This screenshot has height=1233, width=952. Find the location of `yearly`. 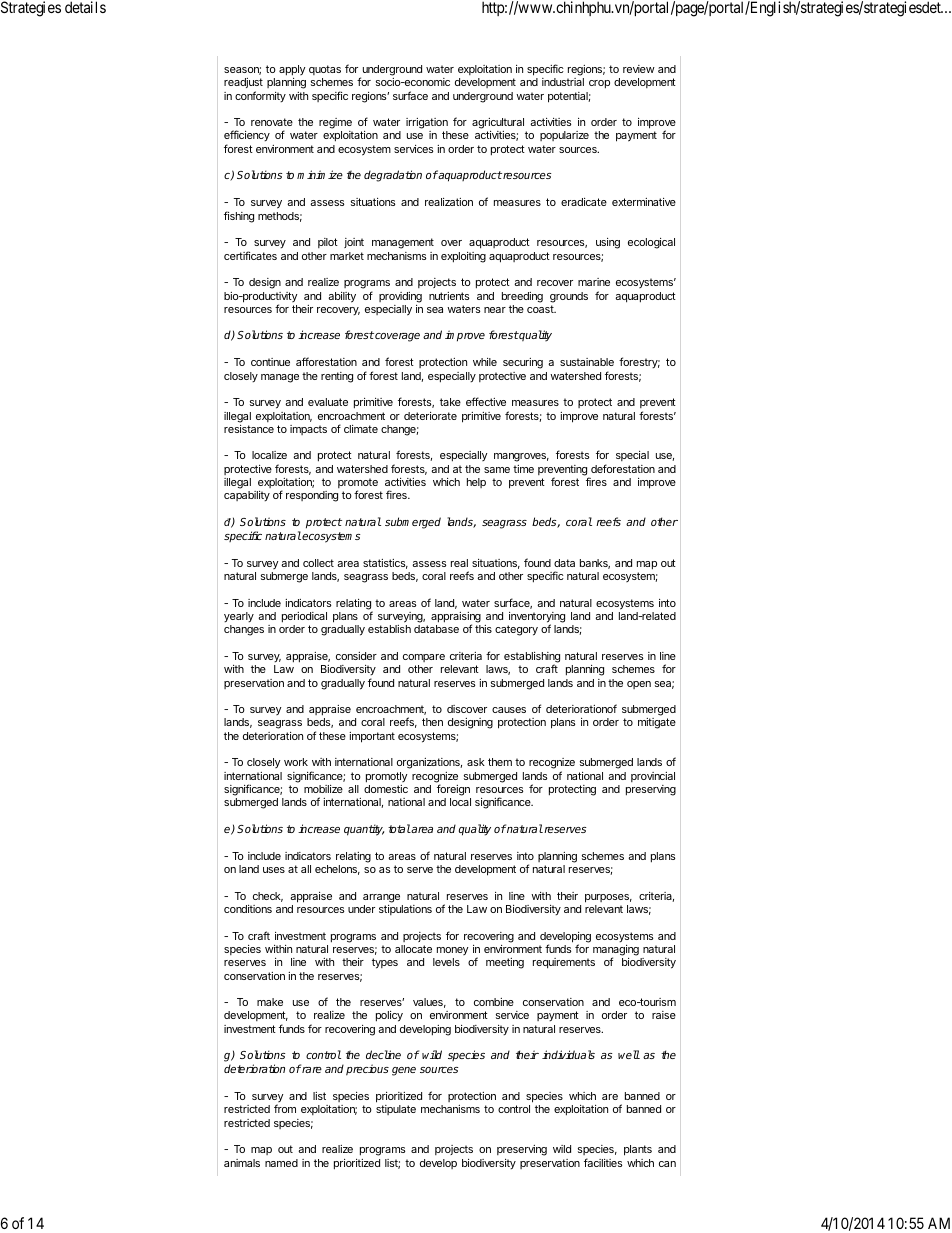

yearly is located at coordinates (239, 617).
